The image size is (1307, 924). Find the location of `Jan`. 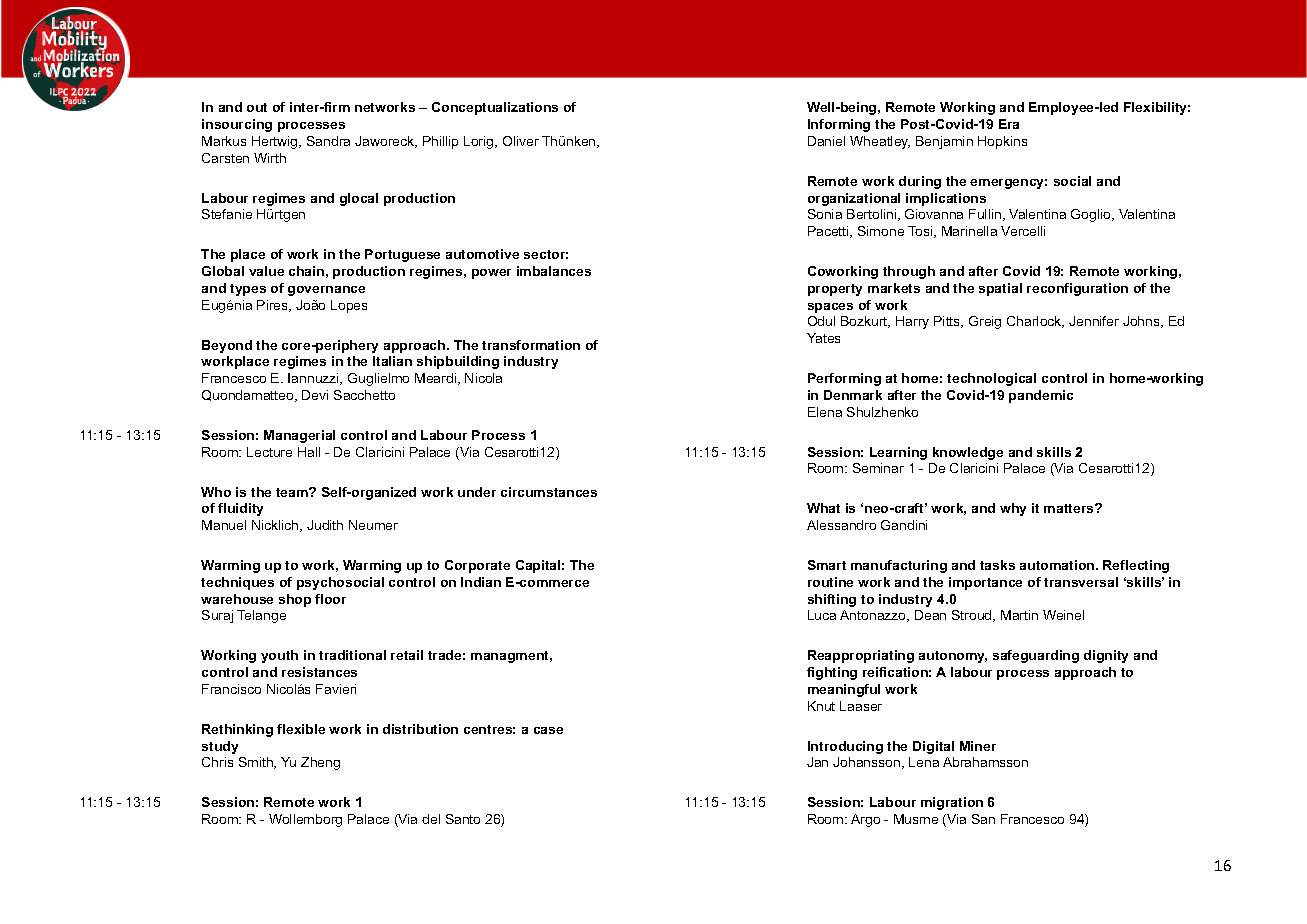

Jan is located at coordinates (817, 762).
